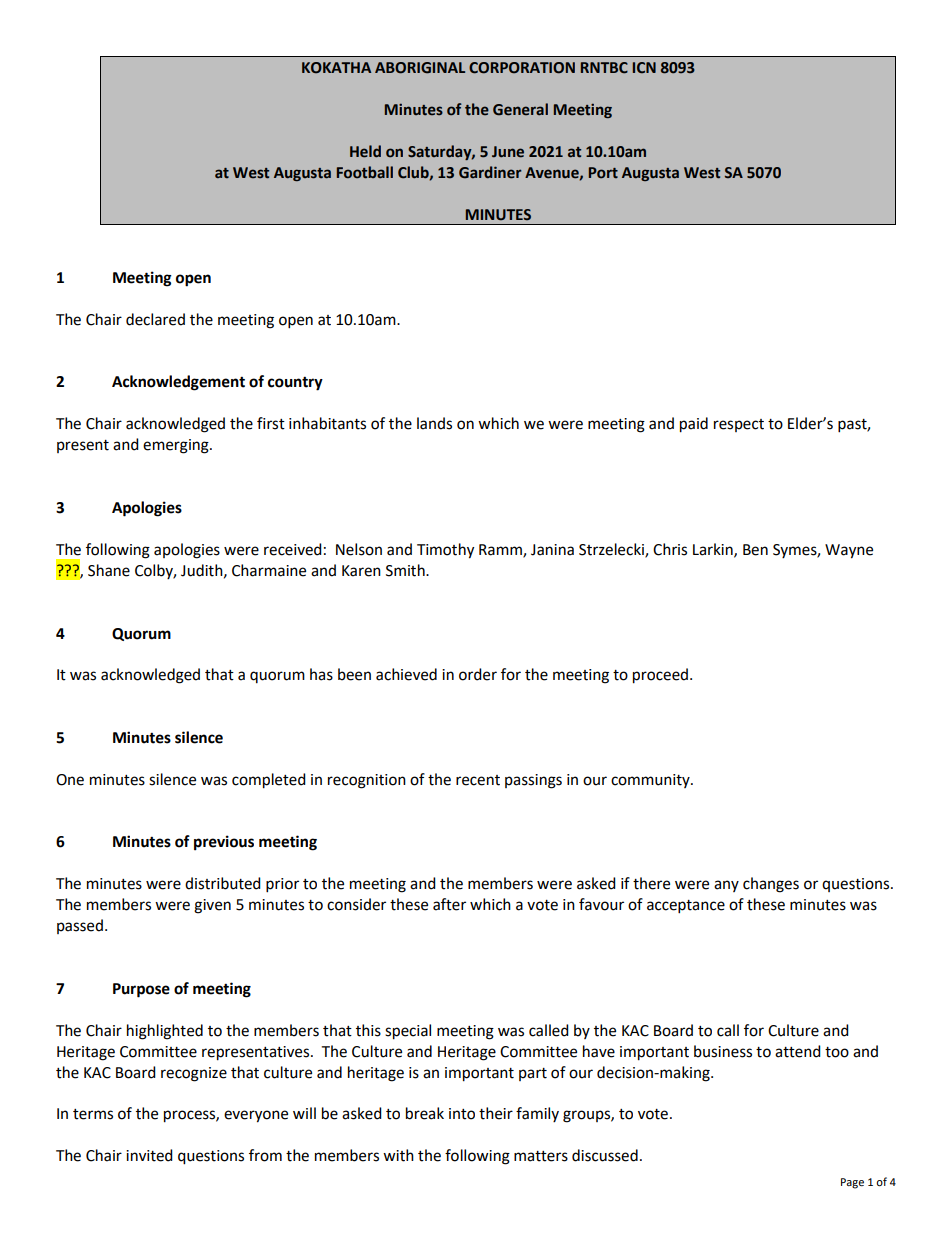 The height and width of the page is (1233, 952). Describe the element at coordinates (462, 1114) in the page. I see `into` at that location.
